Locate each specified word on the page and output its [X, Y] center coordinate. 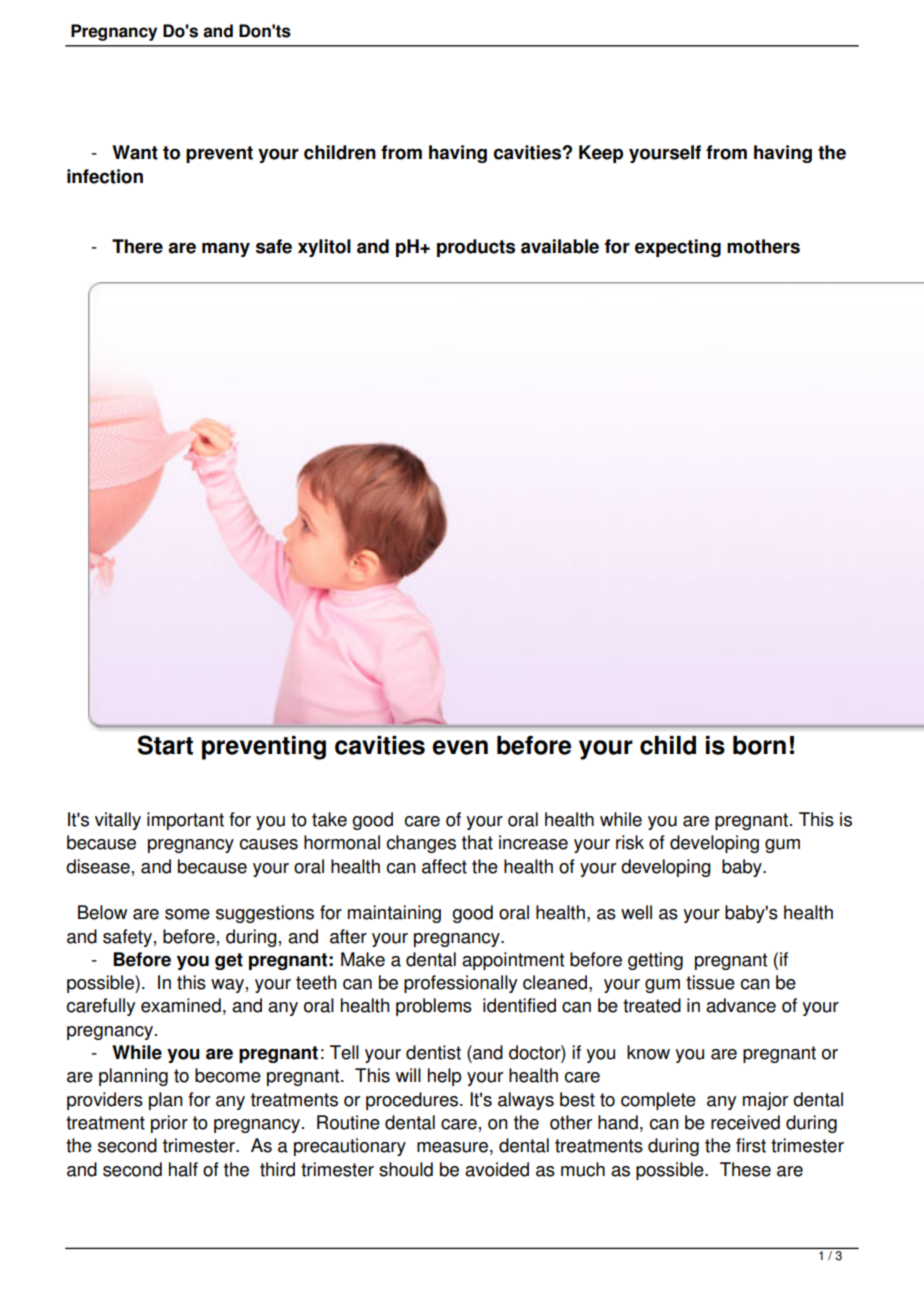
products [476, 248]
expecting [678, 248]
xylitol [324, 248]
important [185, 821]
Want [135, 152]
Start [165, 745]
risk [630, 842]
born [759, 745]
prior [169, 1124]
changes [421, 844]
